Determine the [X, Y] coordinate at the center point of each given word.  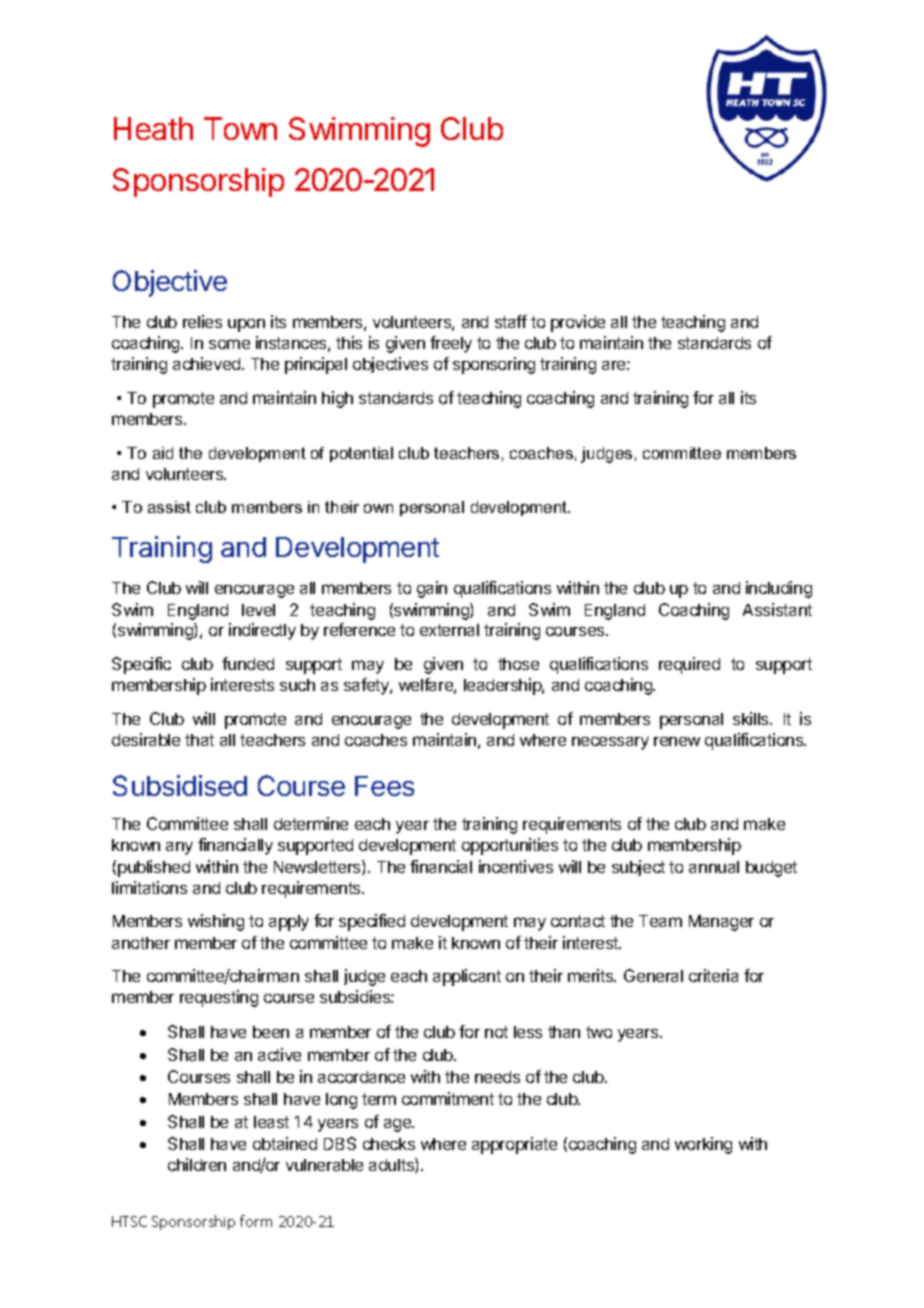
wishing [216, 922]
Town [240, 128]
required [689, 665]
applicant [467, 977]
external [449, 630]
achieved [208, 363]
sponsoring [494, 365]
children [197, 1164]
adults [392, 1165]
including [779, 589]
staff [511, 321]
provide [578, 323]
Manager [721, 923]
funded [248, 663]
